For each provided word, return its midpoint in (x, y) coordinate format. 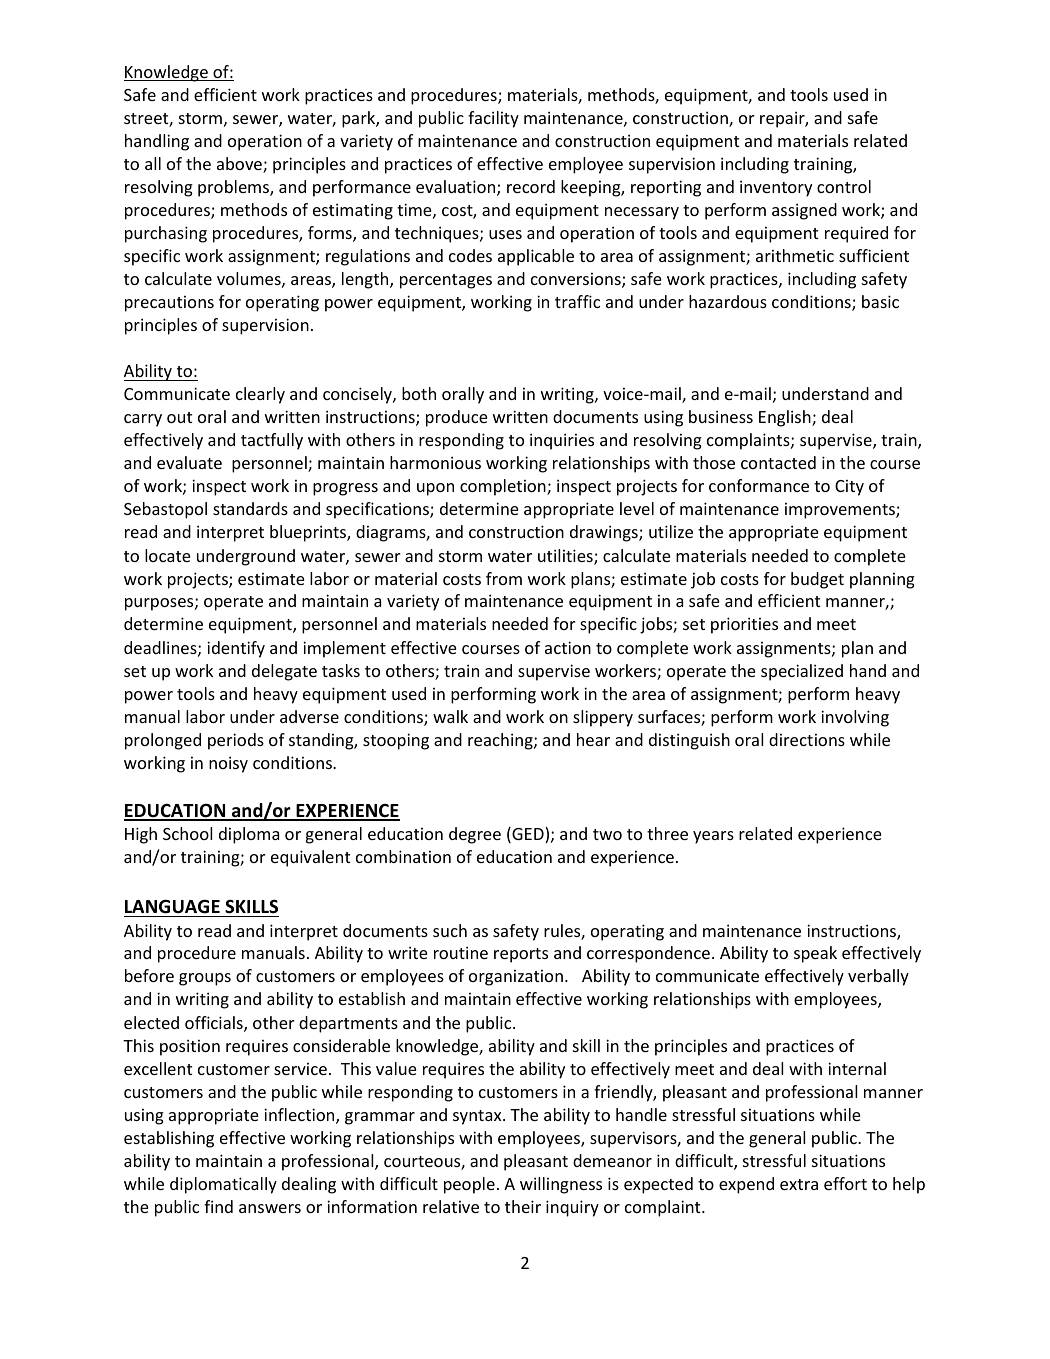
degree (475, 835)
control (844, 186)
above (240, 165)
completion (504, 487)
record (531, 186)
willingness (561, 1185)
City (849, 488)
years (713, 837)
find (218, 1206)
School (187, 833)
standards (250, 508)
